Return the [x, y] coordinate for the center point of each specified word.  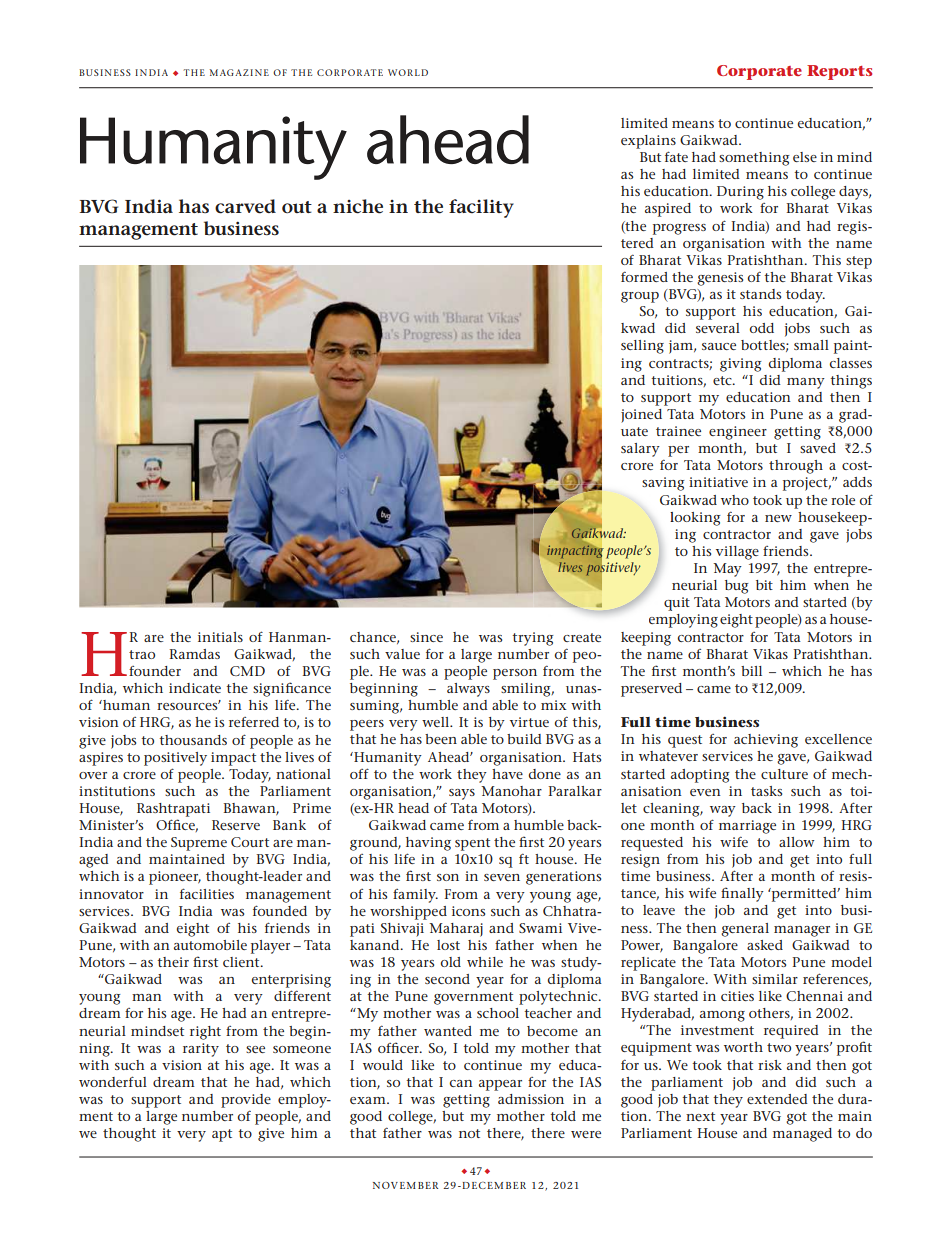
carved [245, 206]
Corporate [759, 72]
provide [246, 1101]
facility [481, 208]
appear [500, 1085]
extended [777, 1099]
